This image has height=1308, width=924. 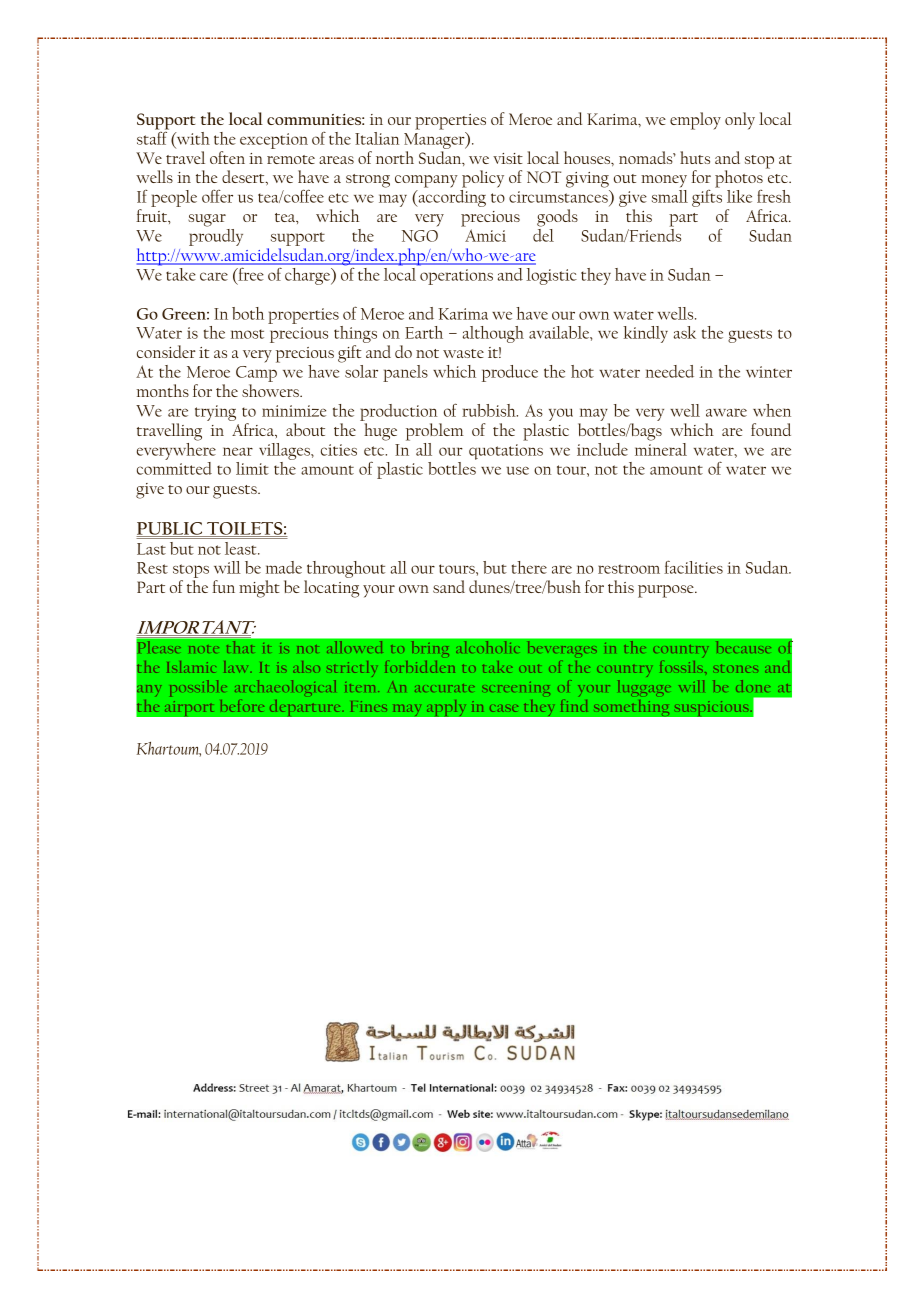 I want to click on aware, so click(x=726, y=412).
